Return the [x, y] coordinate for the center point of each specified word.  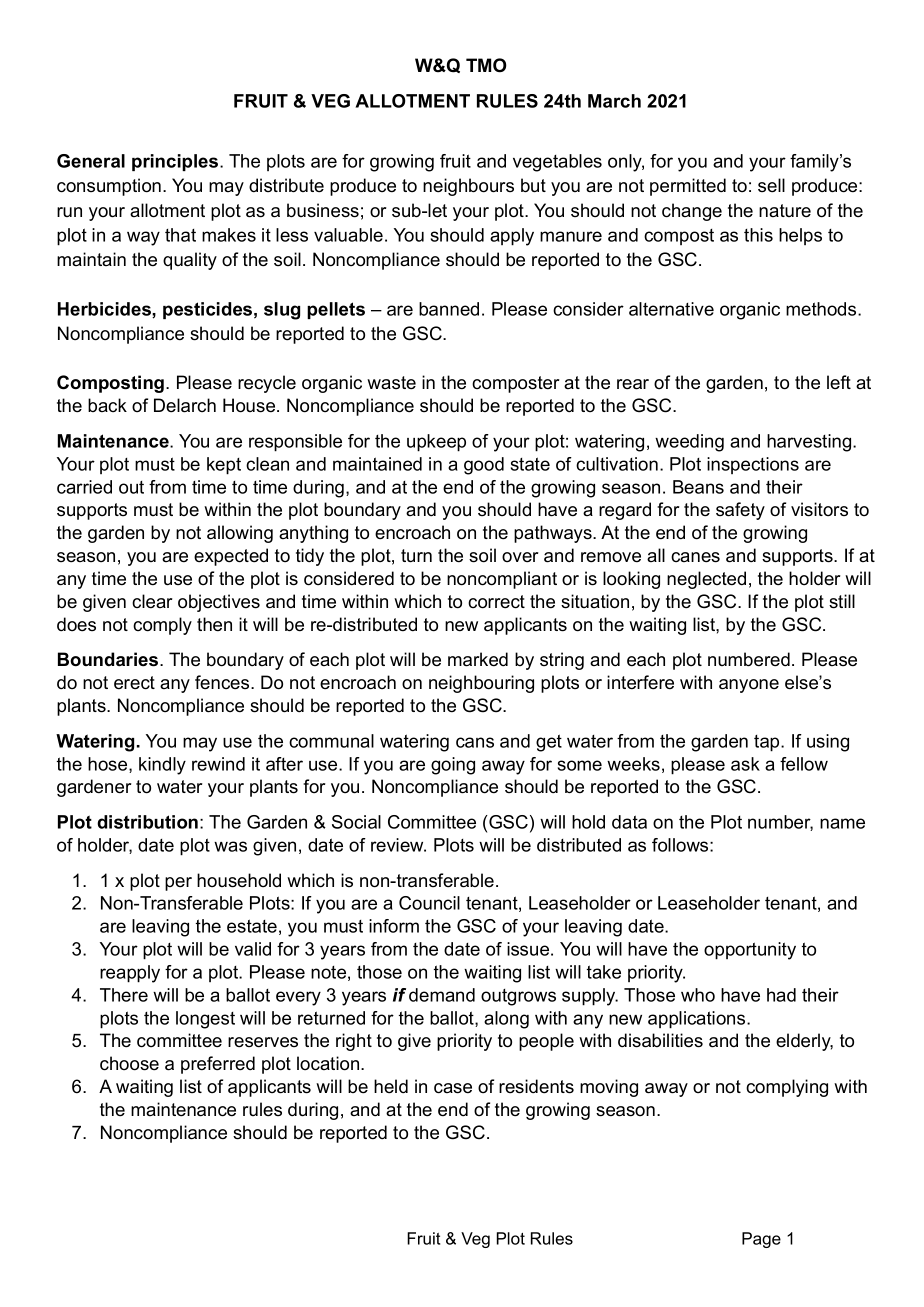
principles [175, 162]
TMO [486, 65]
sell [771, 185]
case [453, 1088]
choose [129, 1063]
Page [761, 1240]
